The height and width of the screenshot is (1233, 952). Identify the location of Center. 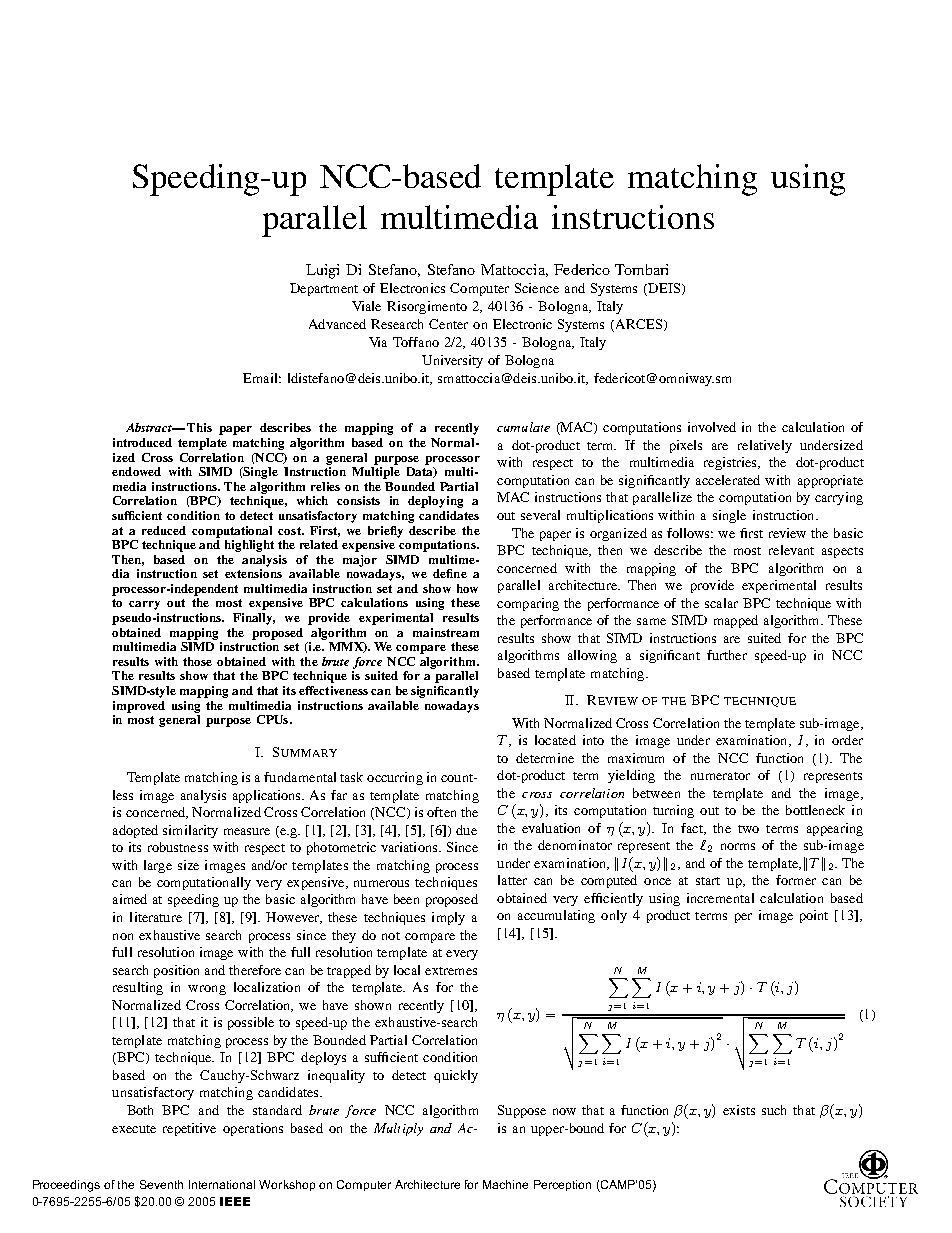
(448, 324).
